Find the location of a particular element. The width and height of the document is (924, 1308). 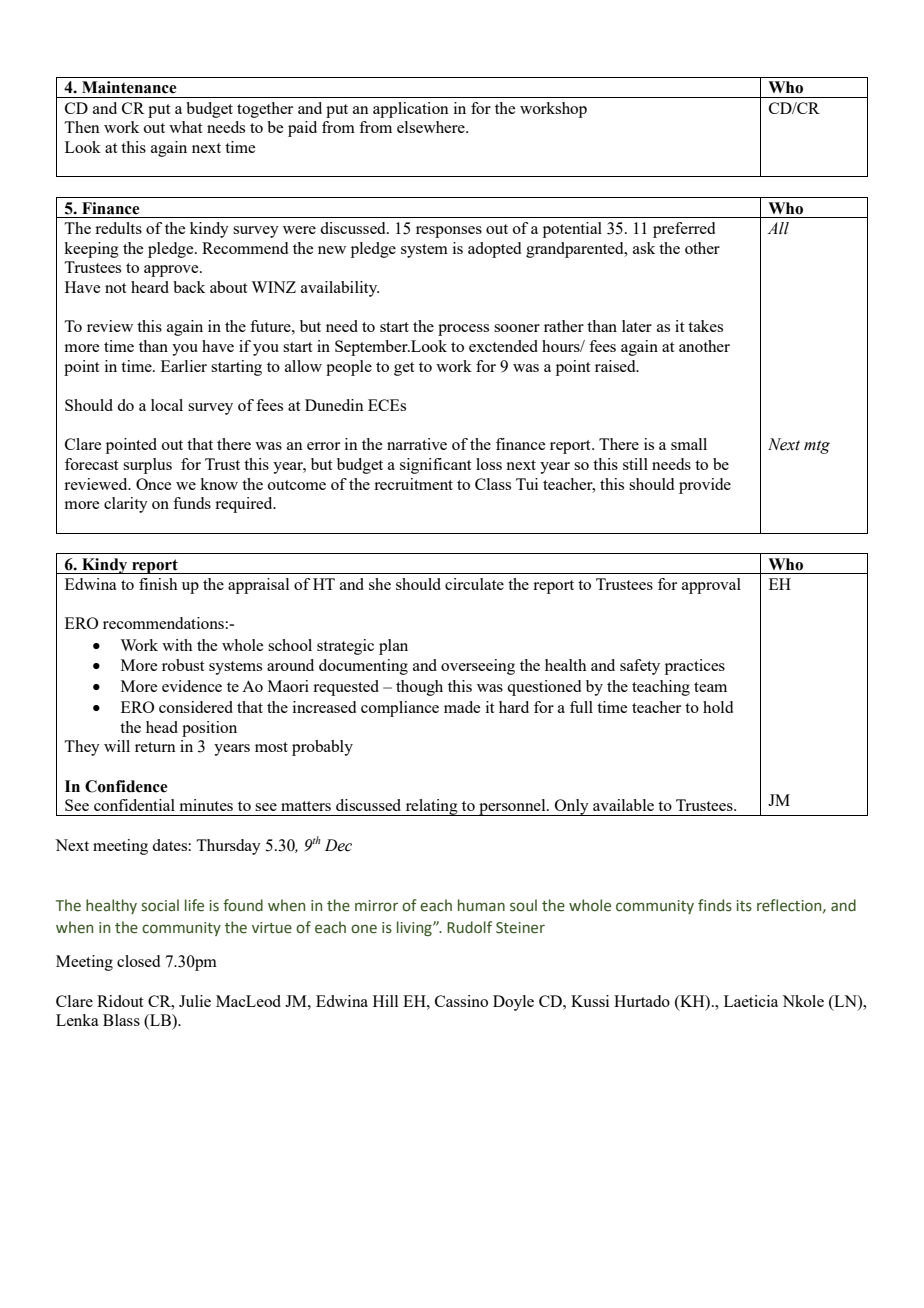

elsewhere is located at coordinates (432, 127).
